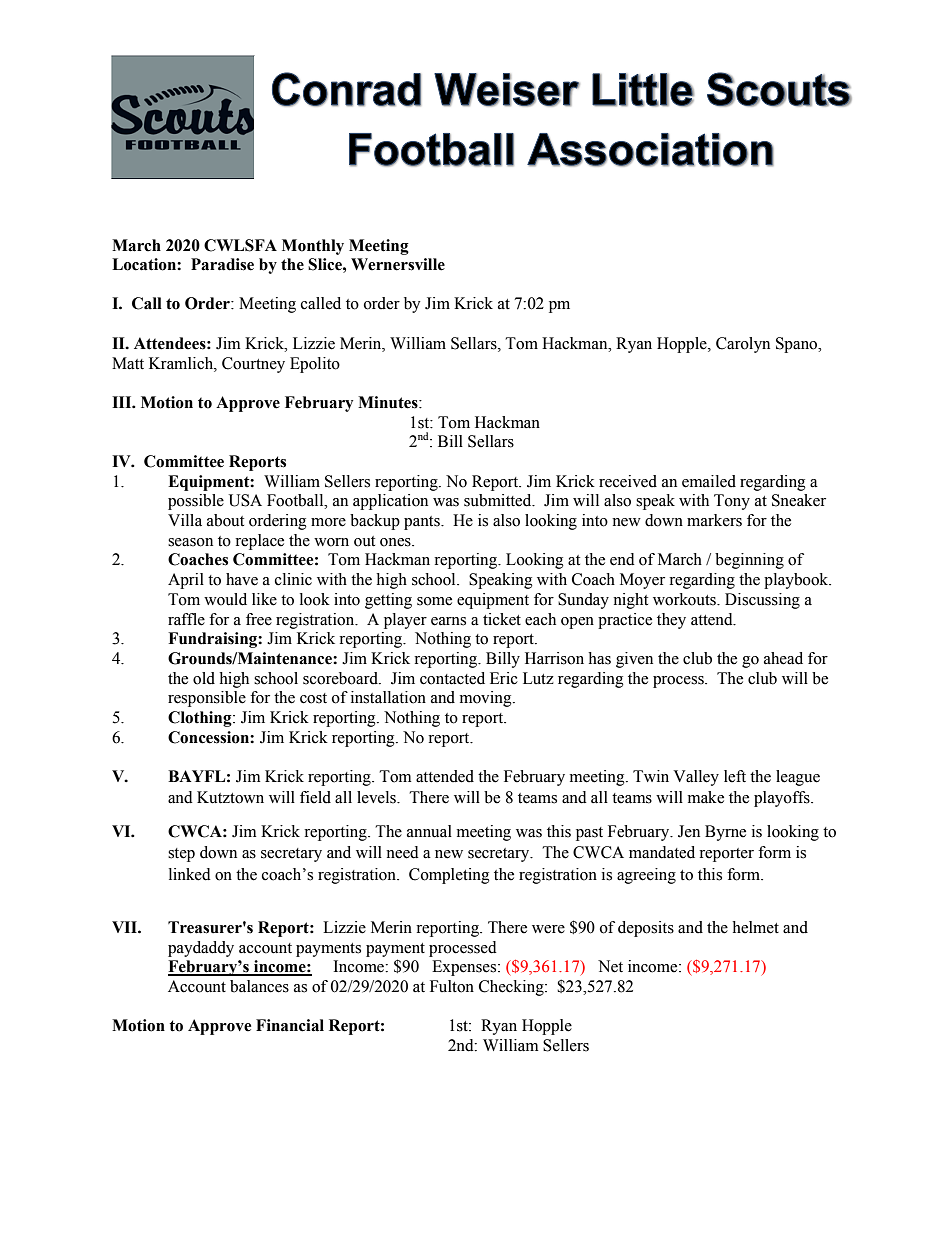  Describe the element at coordinates (222, 264) in the image. I see `Paradise` at that location.
